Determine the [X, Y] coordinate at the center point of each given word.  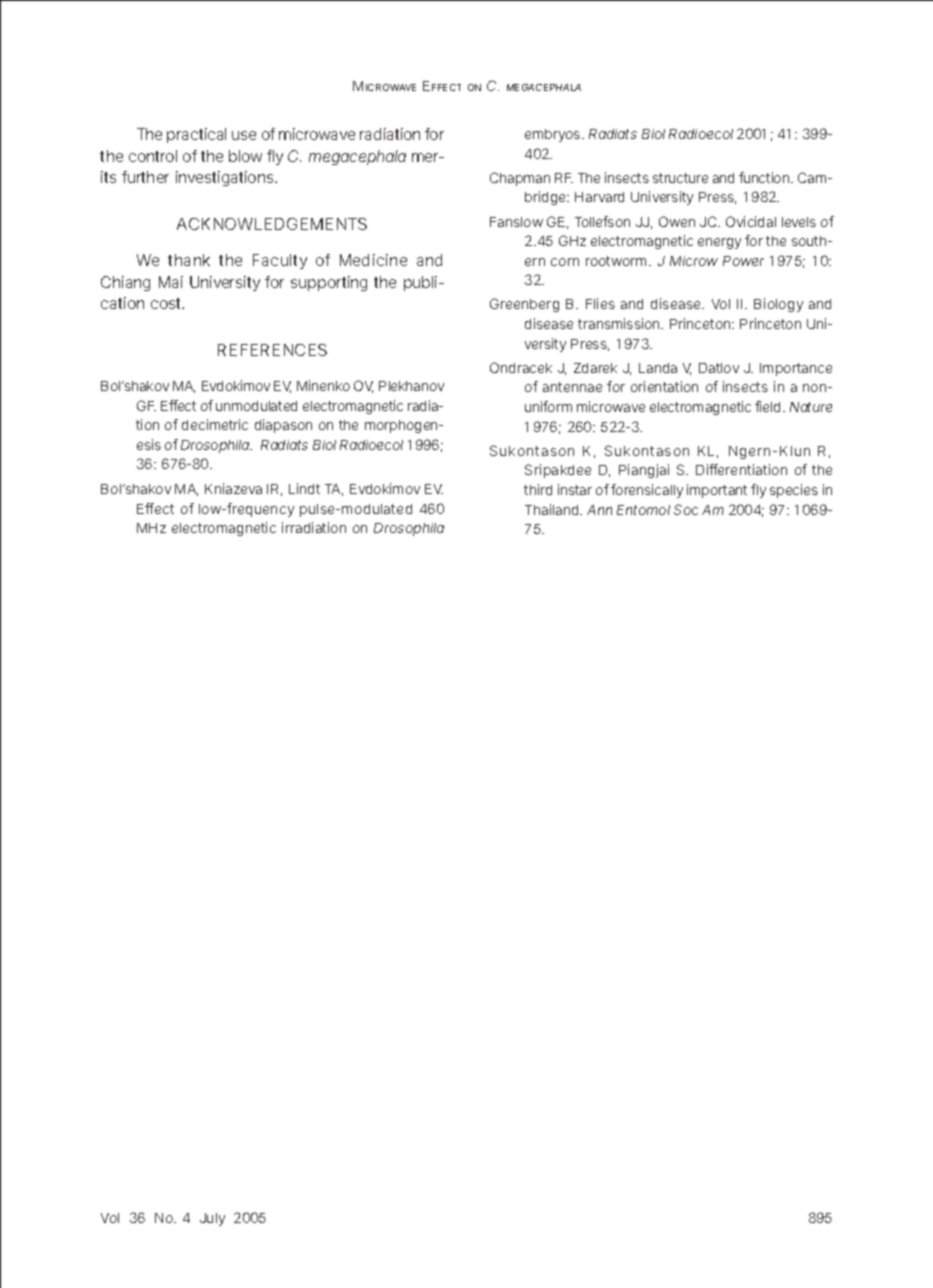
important [717, 491]
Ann [599, 510]
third [538, 489]
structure [680, 178]
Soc [686, 509]
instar [575, 489]
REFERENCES [272, 350]
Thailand [553, 509]
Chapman [520, 179]
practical [196, 135]
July [212, 1219]
